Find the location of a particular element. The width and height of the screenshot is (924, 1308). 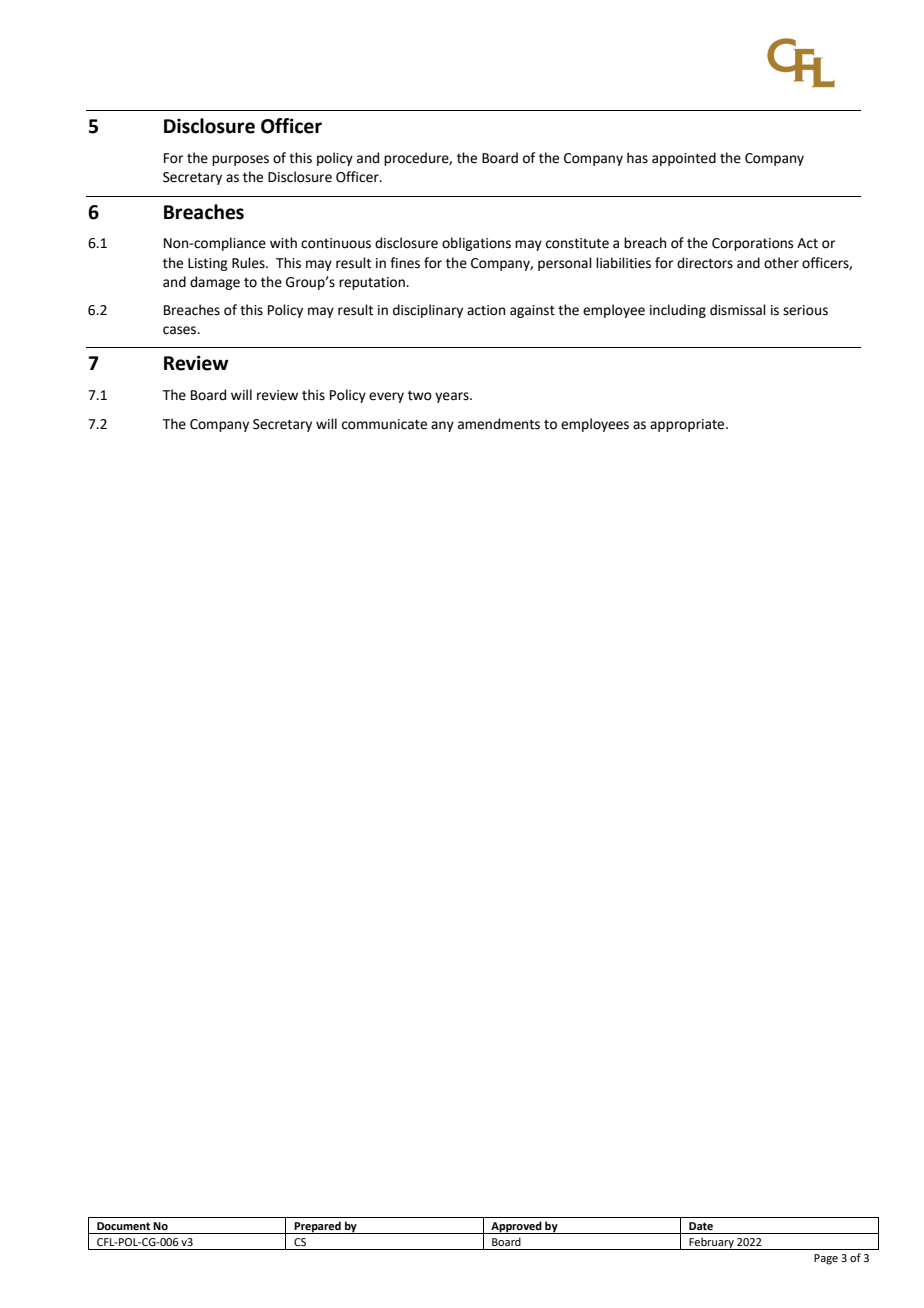

Approved is located at coordinates (516, 1227).
